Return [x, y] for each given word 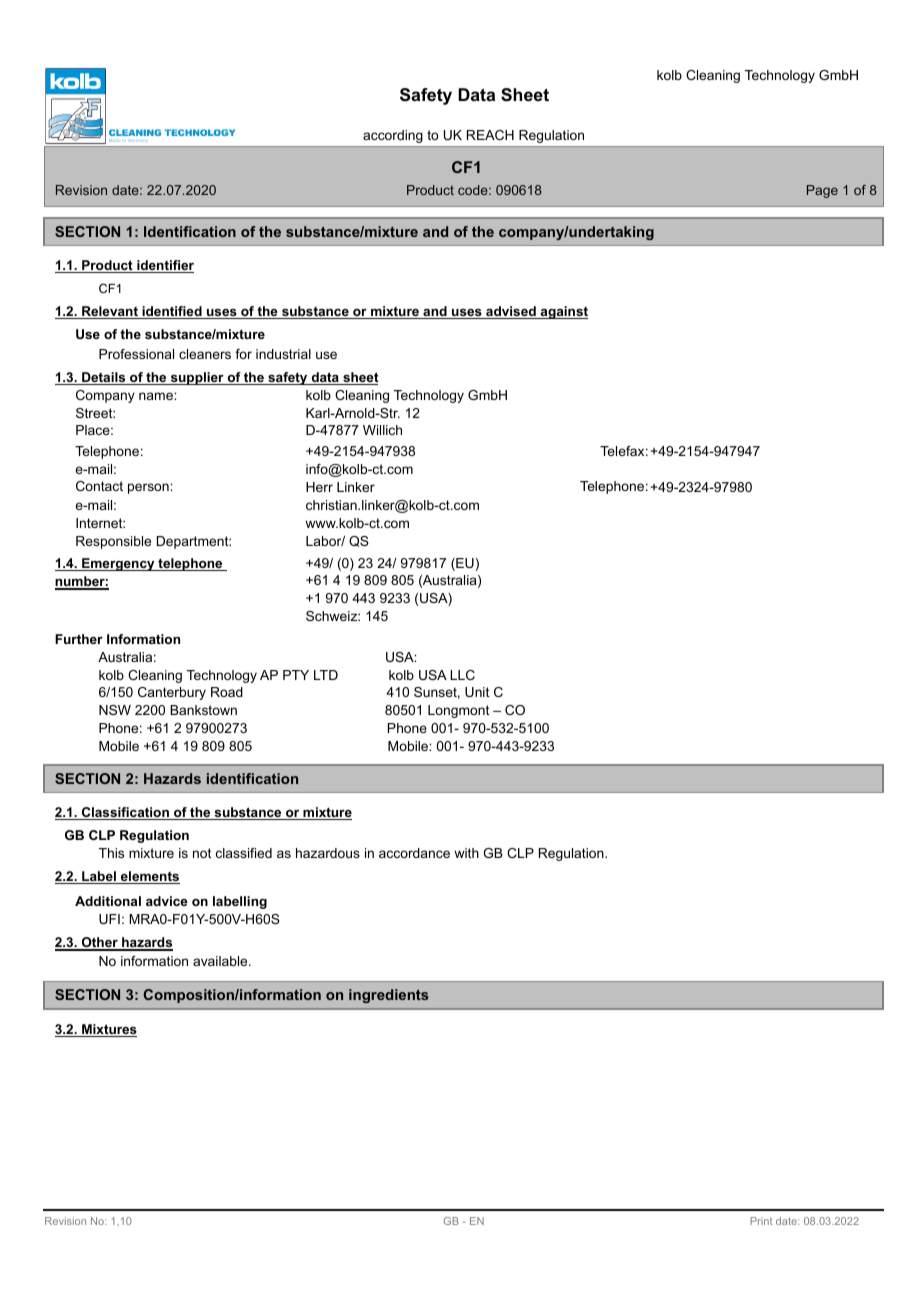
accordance [414, 853]
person [149, 488]
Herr [319, 487]
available [221, 961]
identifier [164, 266]
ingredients [389, 996]
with [466, 853]
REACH [490, 135]
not [202, 853]
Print [761, 1221]
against [563, 312]
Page [822, 191]
